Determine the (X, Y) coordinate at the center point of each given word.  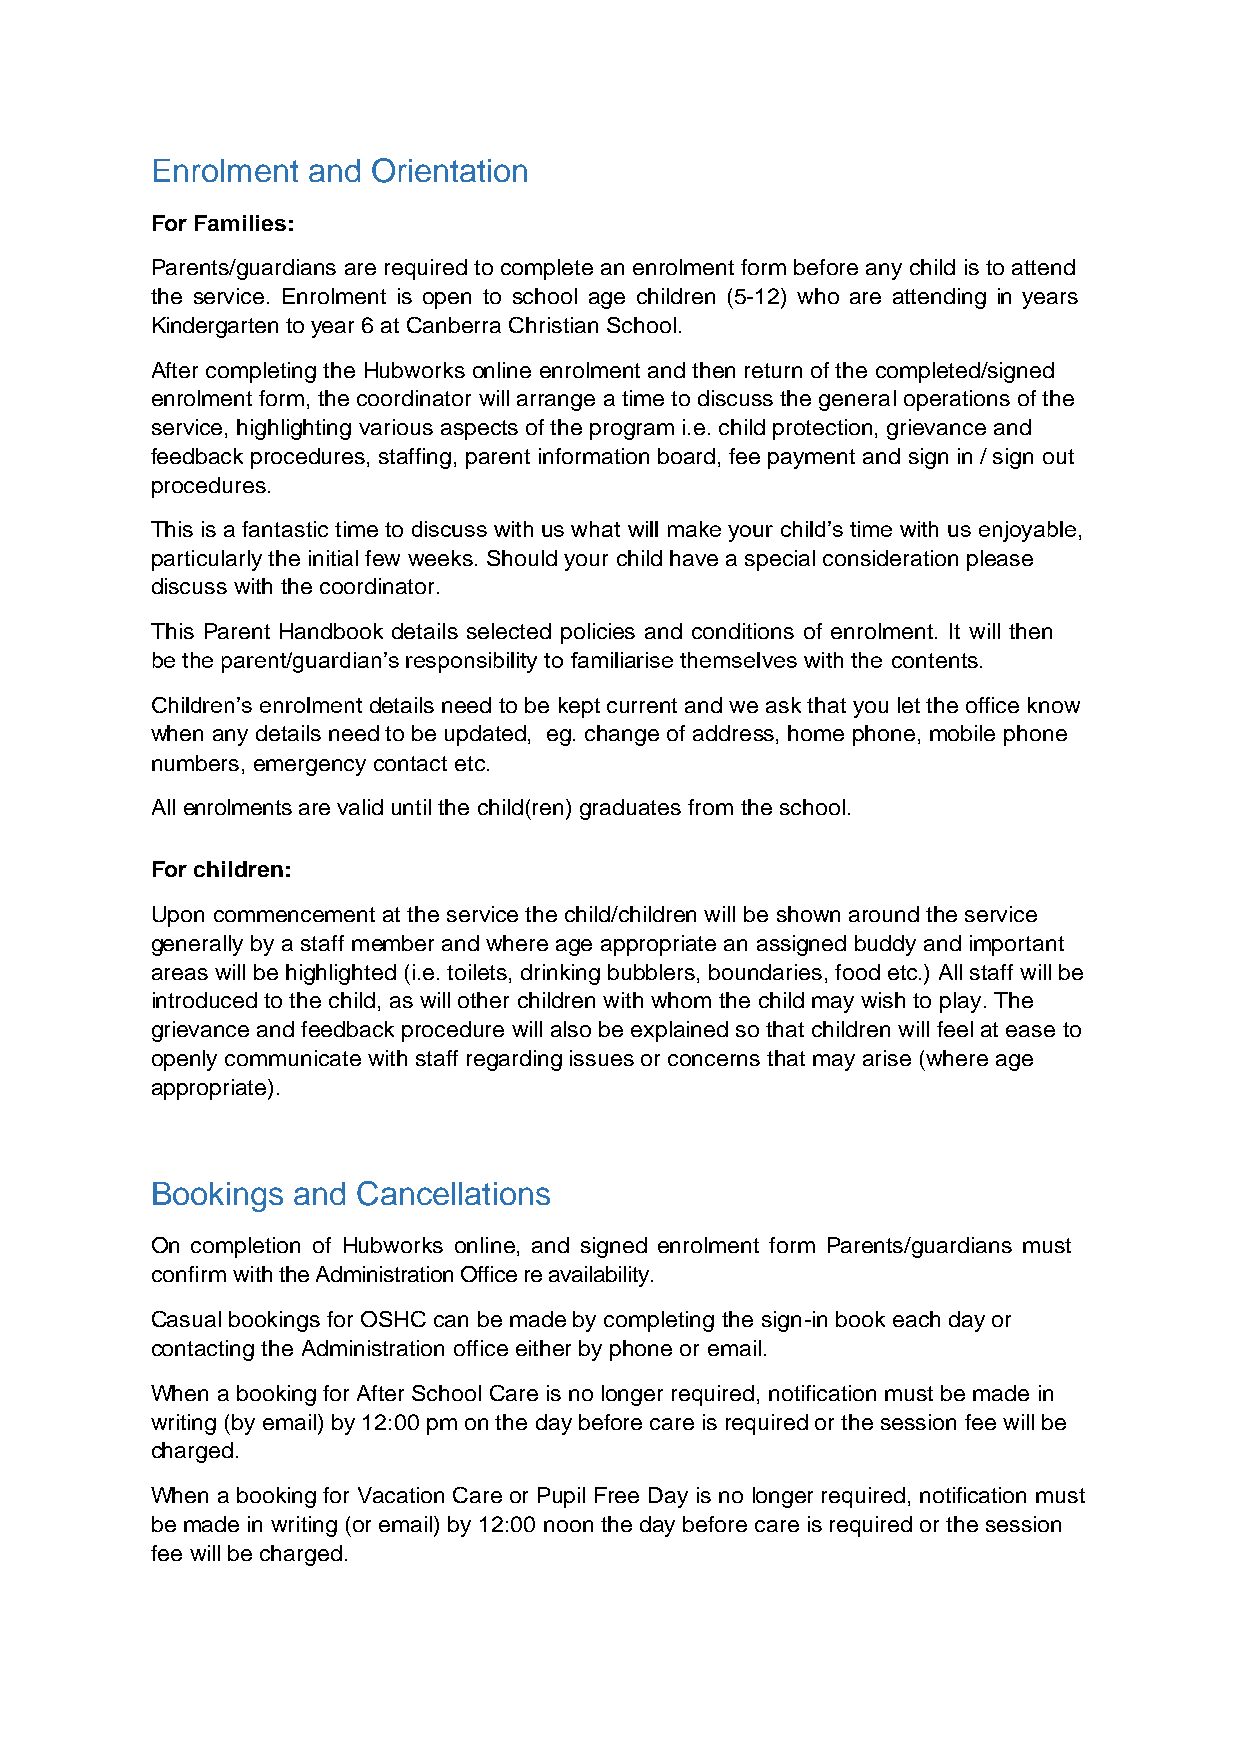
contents (935, 660)
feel (955, 1029)
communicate (293, 1058)
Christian (553, 325)
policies (598, 633)
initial (333, 558)
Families (240, 223)
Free (617, 1495)
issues (602, 1058)
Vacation (401, 1495)
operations (957, 400)
